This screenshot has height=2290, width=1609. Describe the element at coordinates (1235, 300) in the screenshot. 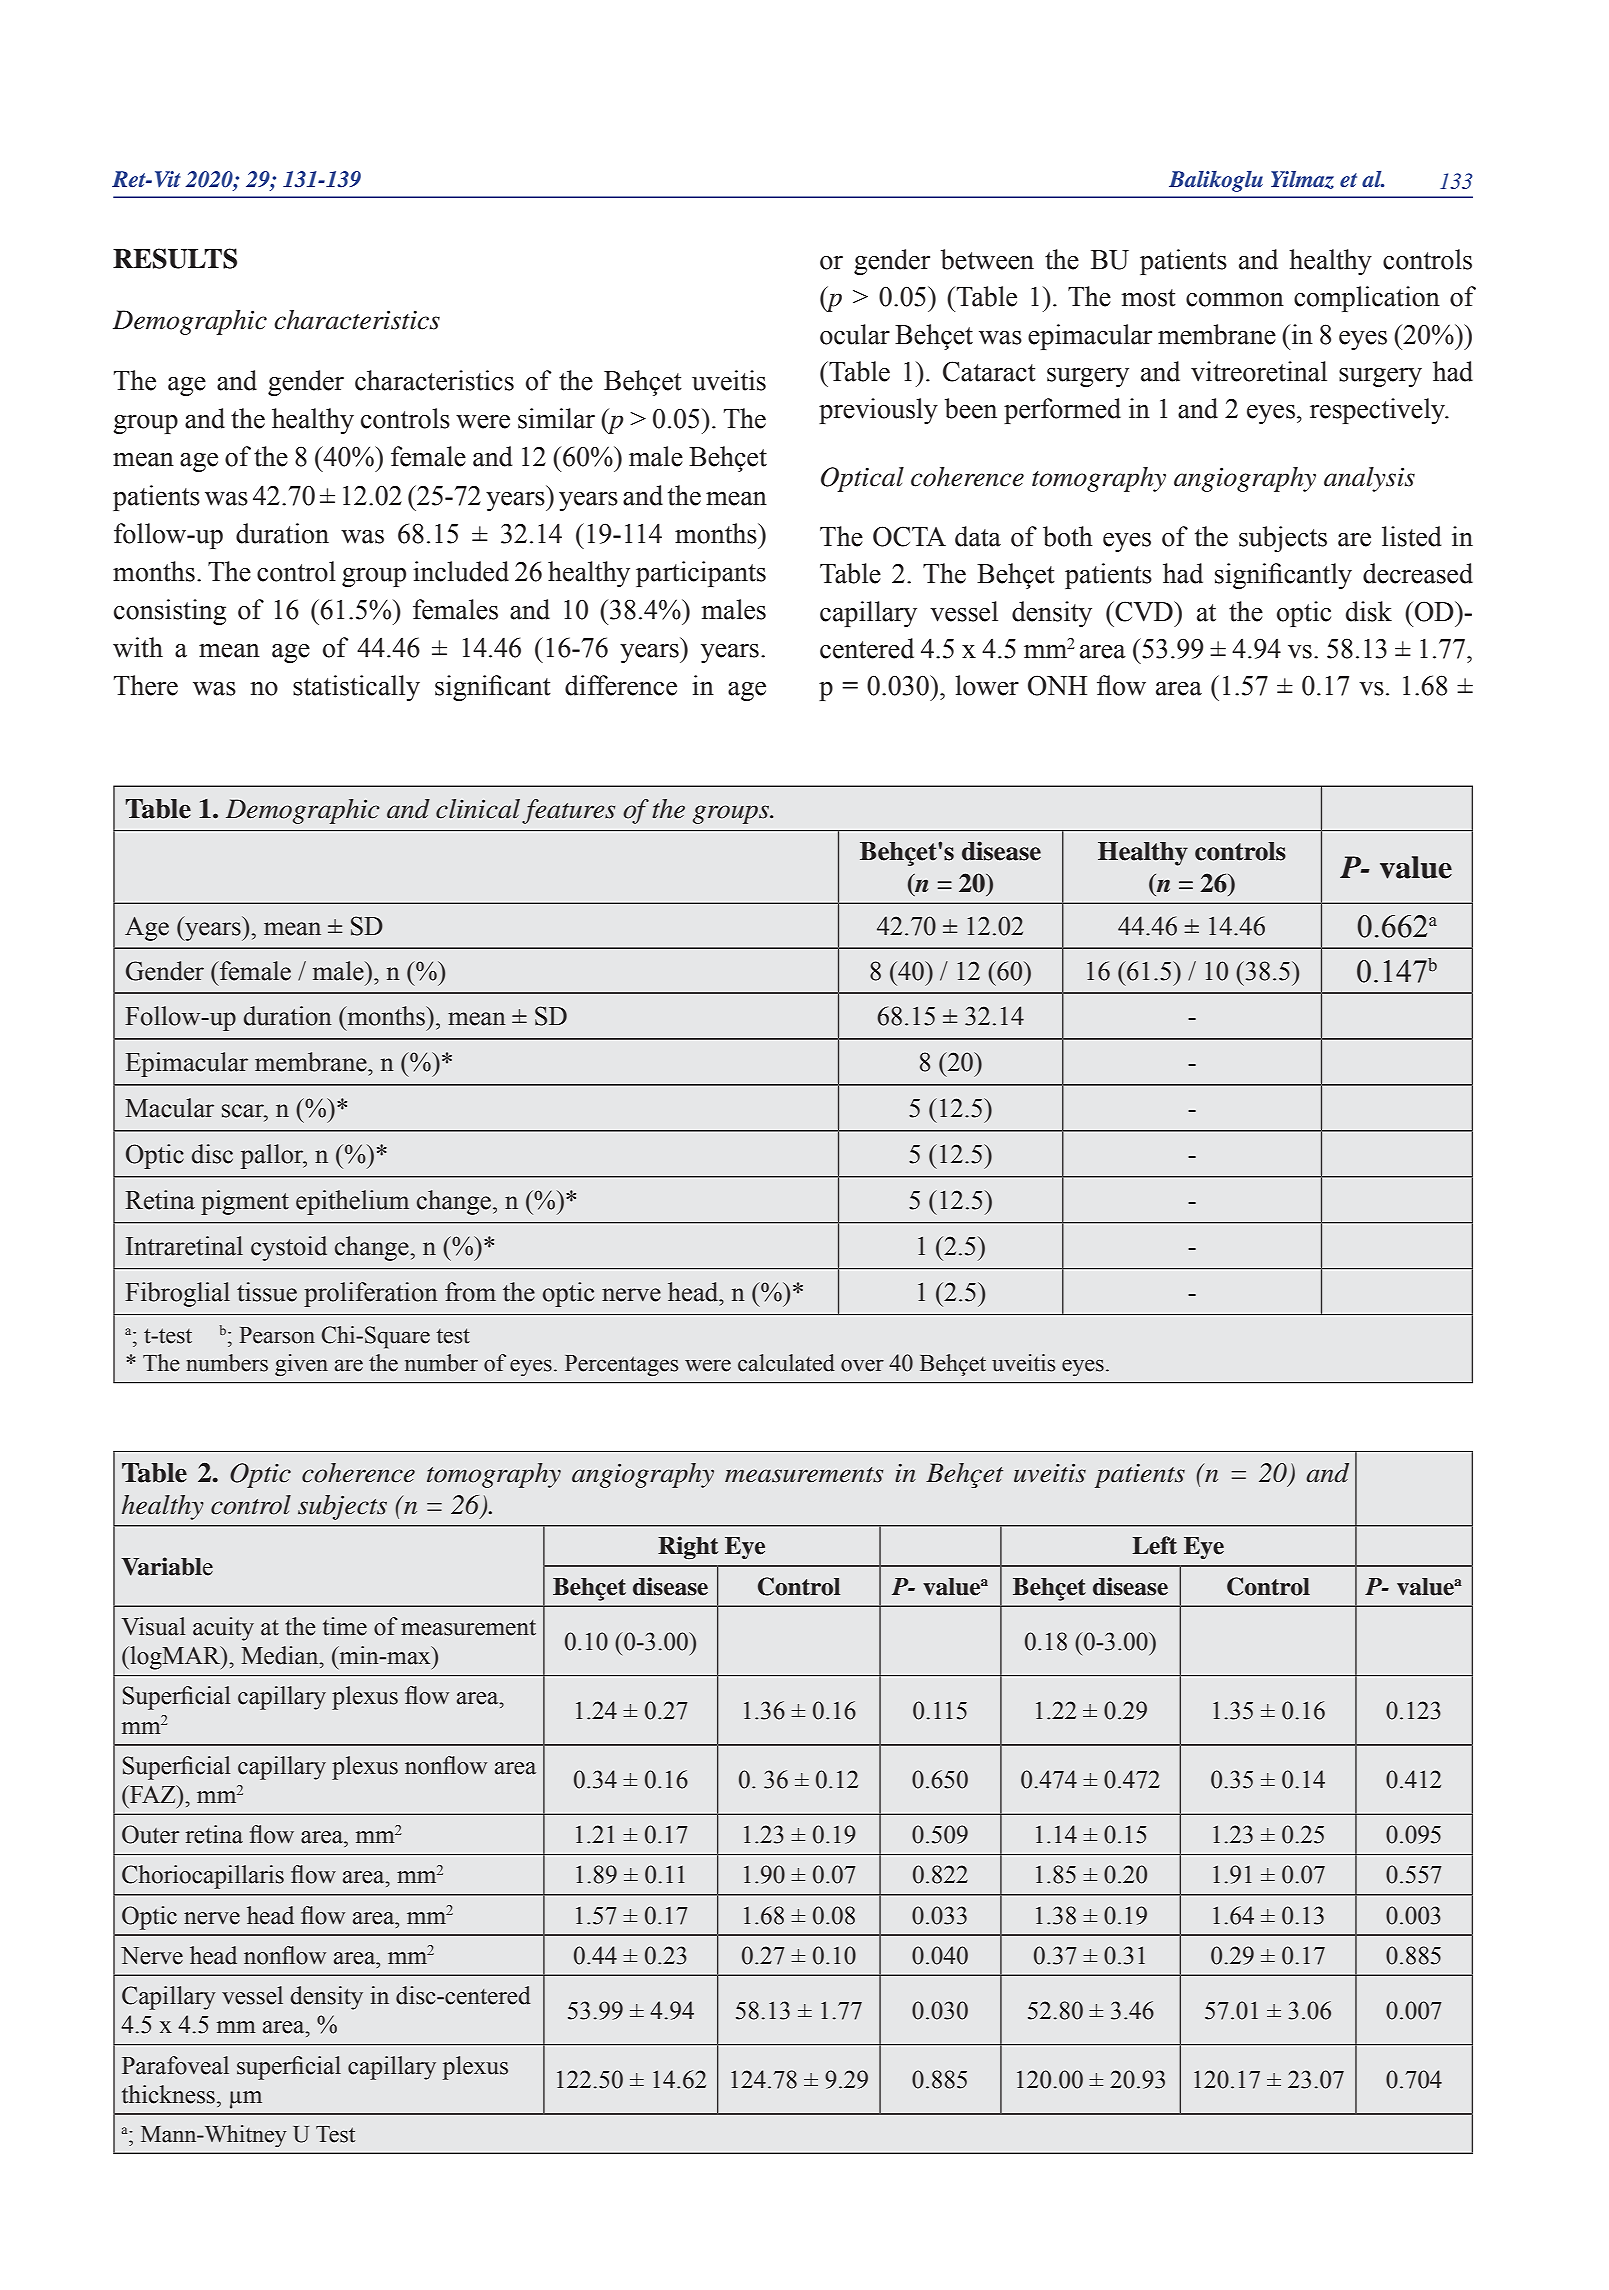

I see `common` at that location.
